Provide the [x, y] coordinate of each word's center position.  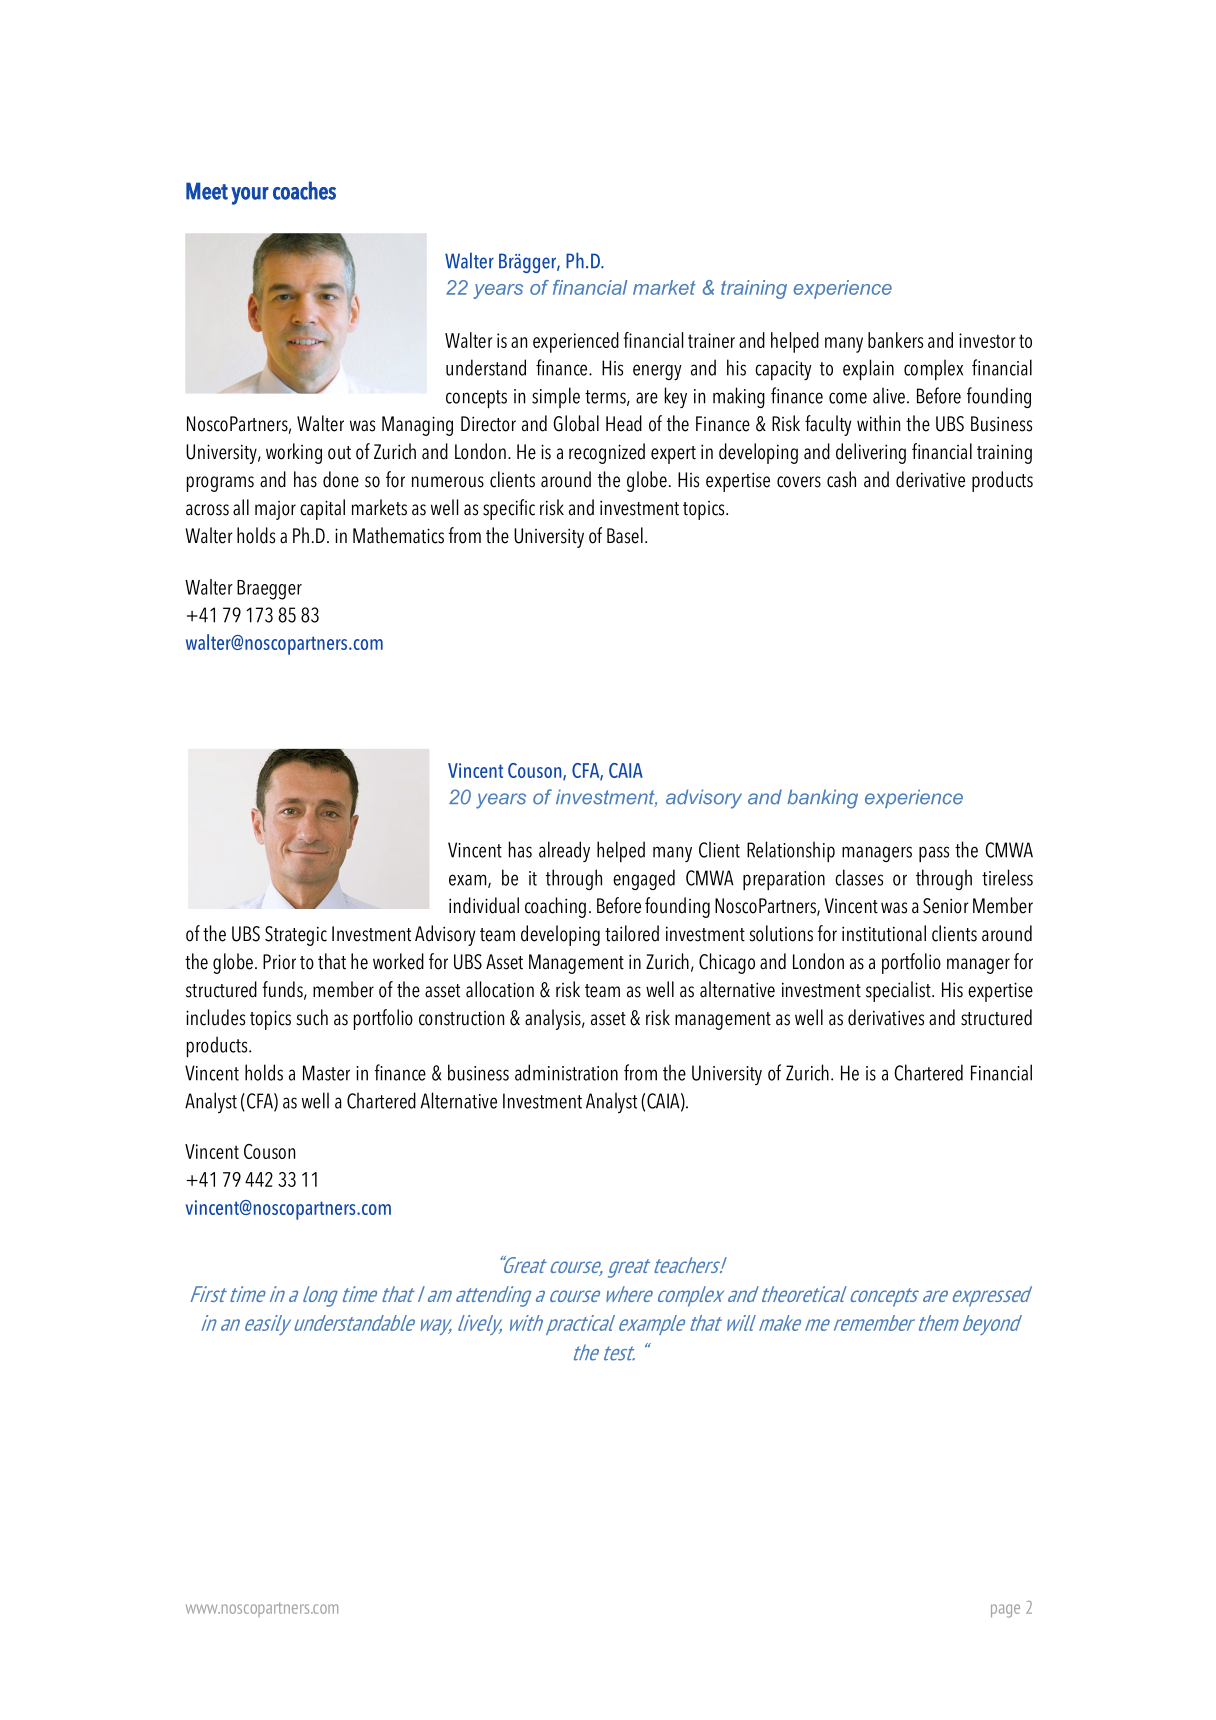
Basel [625, 535]
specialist [899, 991]
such [312, 1017]
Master [326, 1073]
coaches [304, 190]
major [275, 510]
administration [566, 1072]
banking [822, 799]
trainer [711, 340]
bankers [895, 340]
